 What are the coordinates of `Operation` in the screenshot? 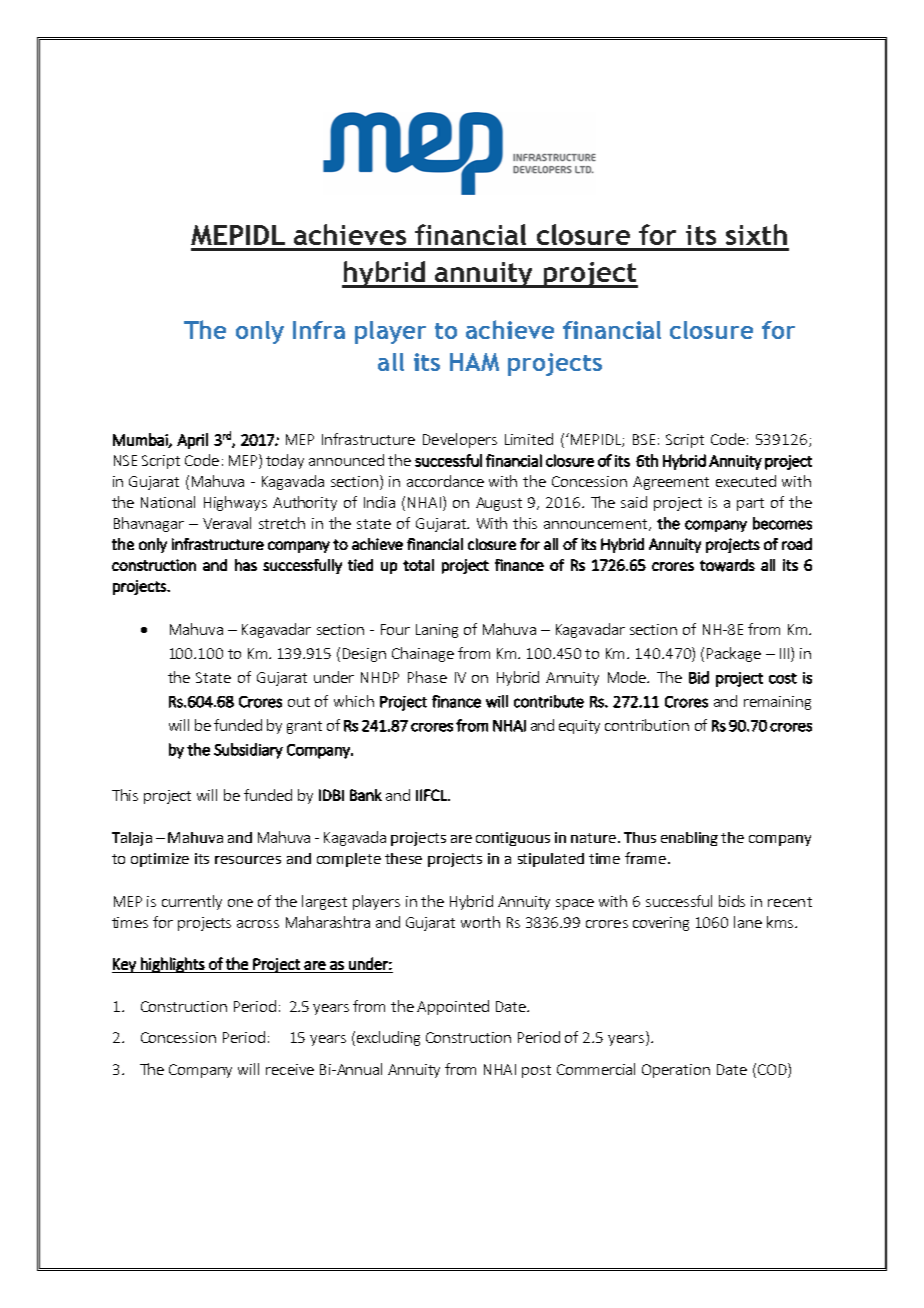 It's located at (676, 1071).
